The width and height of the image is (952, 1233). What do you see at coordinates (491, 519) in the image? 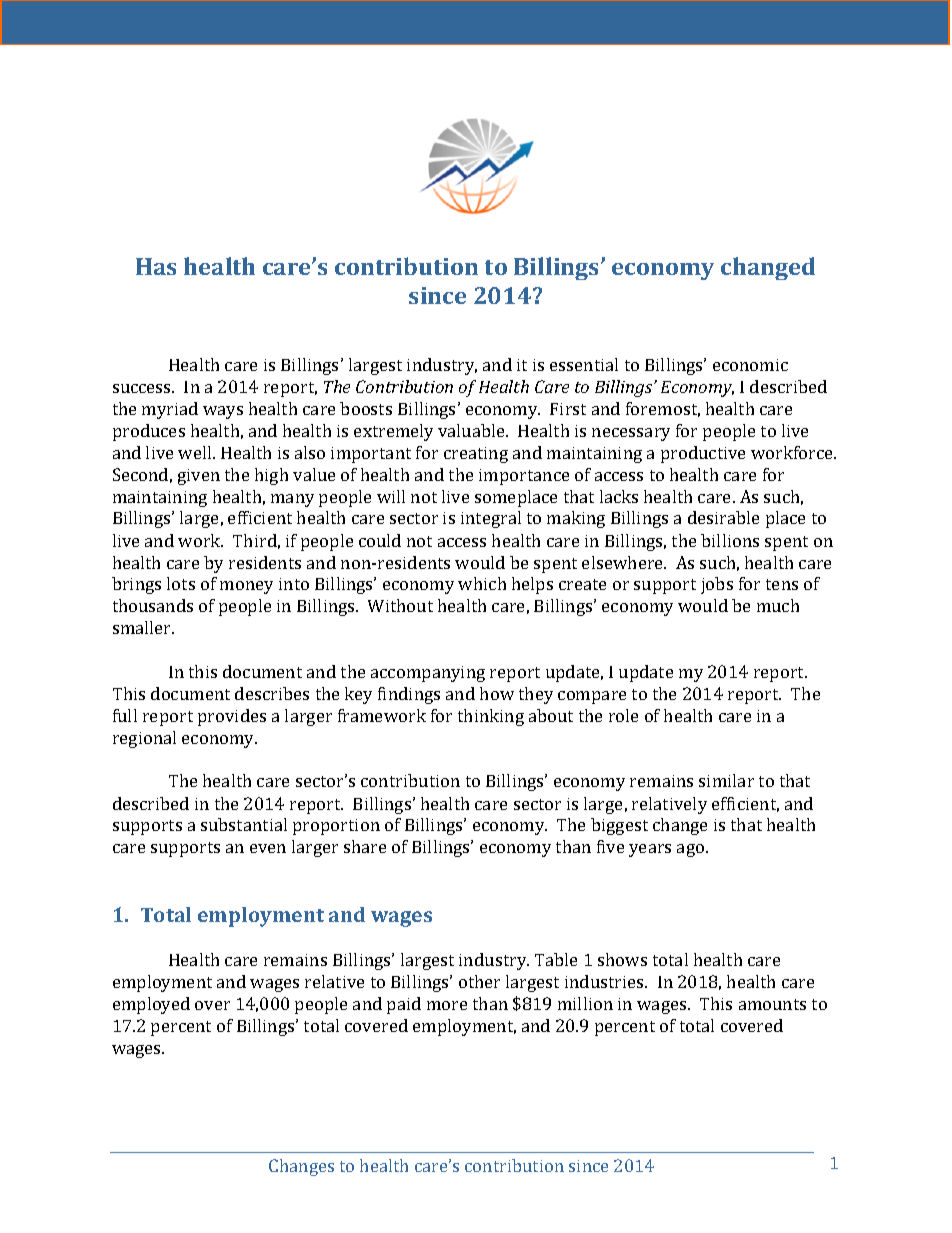
I see `integral` at bounding box center [491, 519].
